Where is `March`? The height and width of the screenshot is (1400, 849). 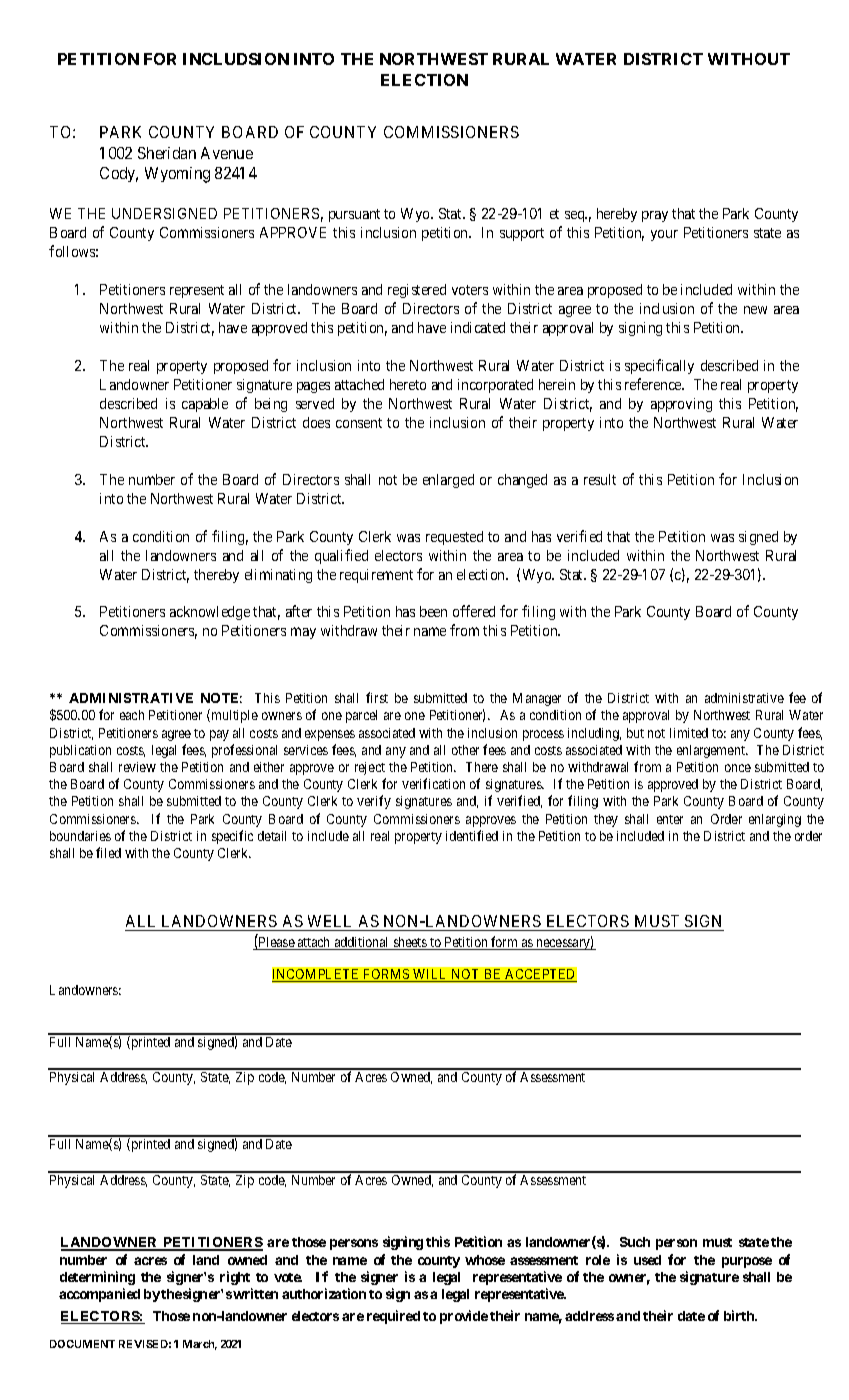
March is located at coordinates (200, 1345).
